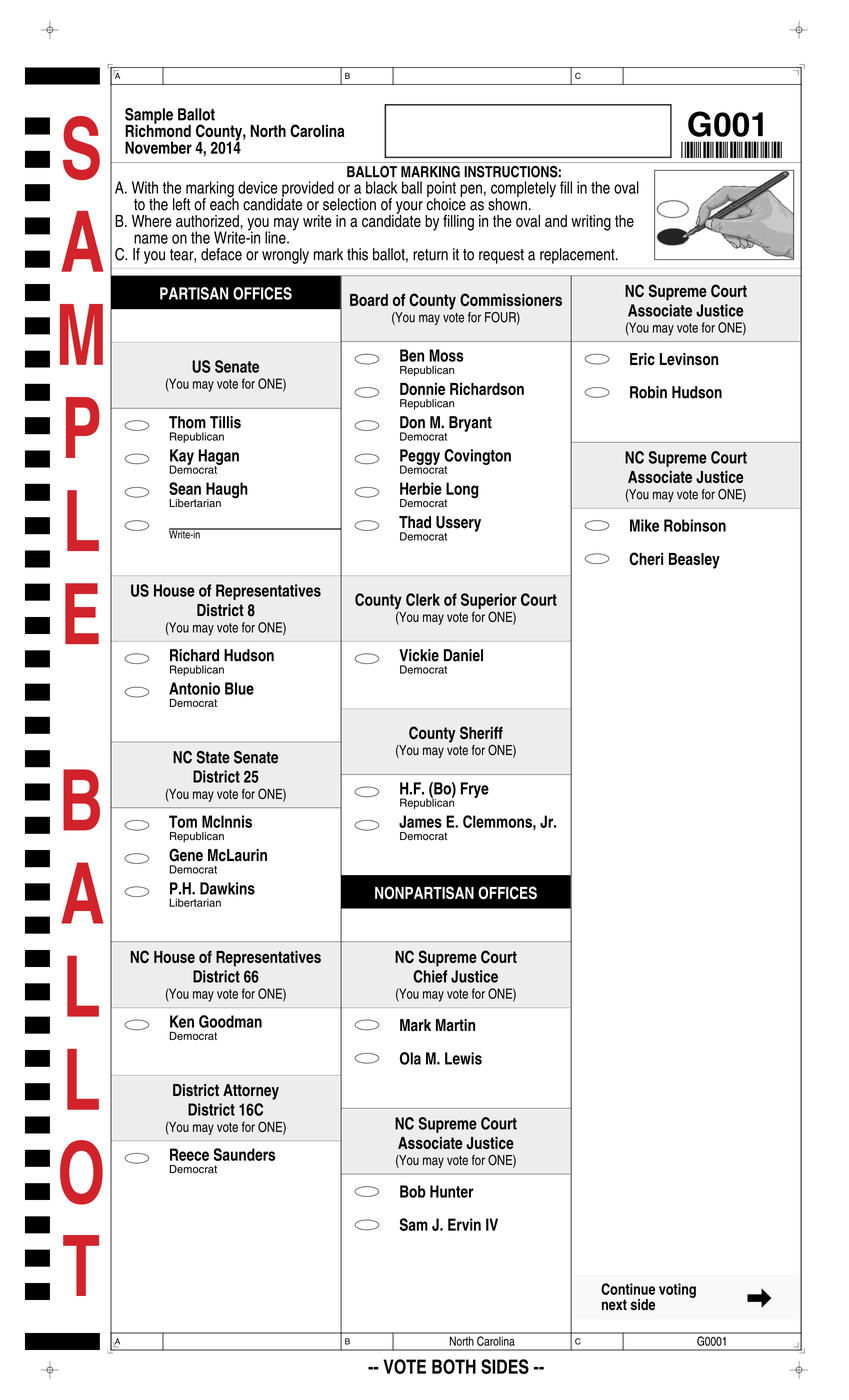 The image size is (849, 1400). I want to click on next, so click(614, 1304).
